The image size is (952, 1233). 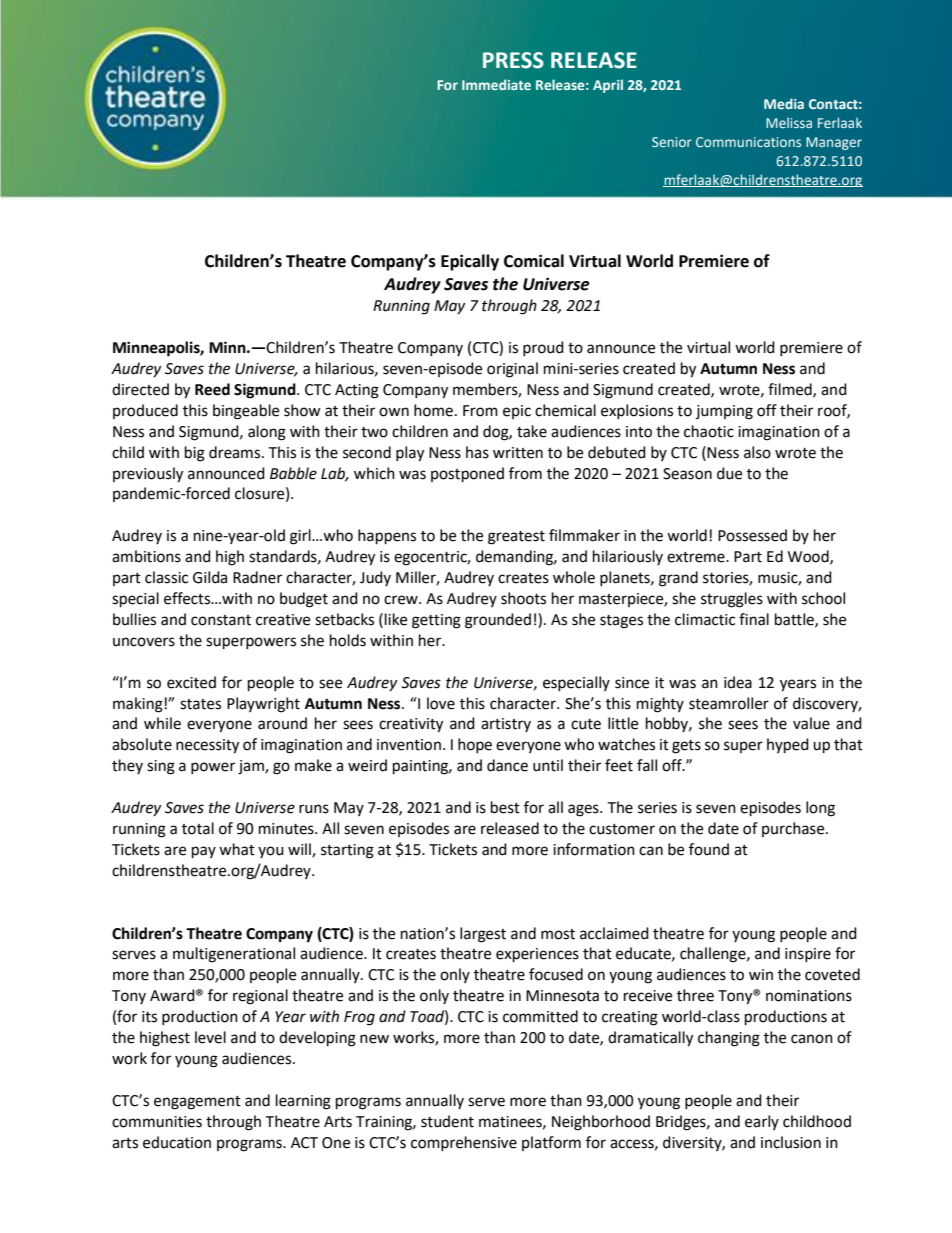 I want to click on Comical, so click(x=534, y=261).
